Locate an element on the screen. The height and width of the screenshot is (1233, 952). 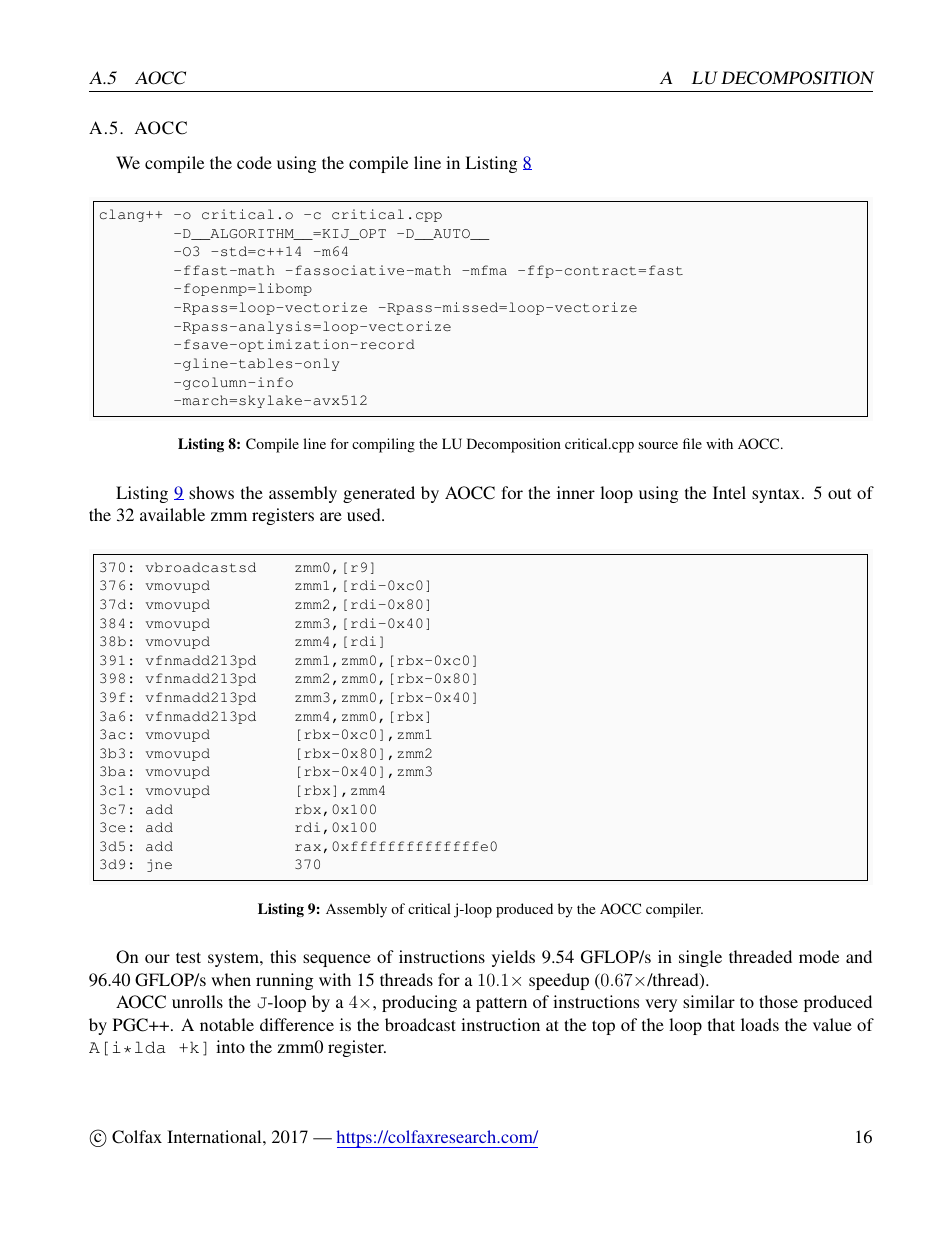
code is located at coordinates (254, 162).
